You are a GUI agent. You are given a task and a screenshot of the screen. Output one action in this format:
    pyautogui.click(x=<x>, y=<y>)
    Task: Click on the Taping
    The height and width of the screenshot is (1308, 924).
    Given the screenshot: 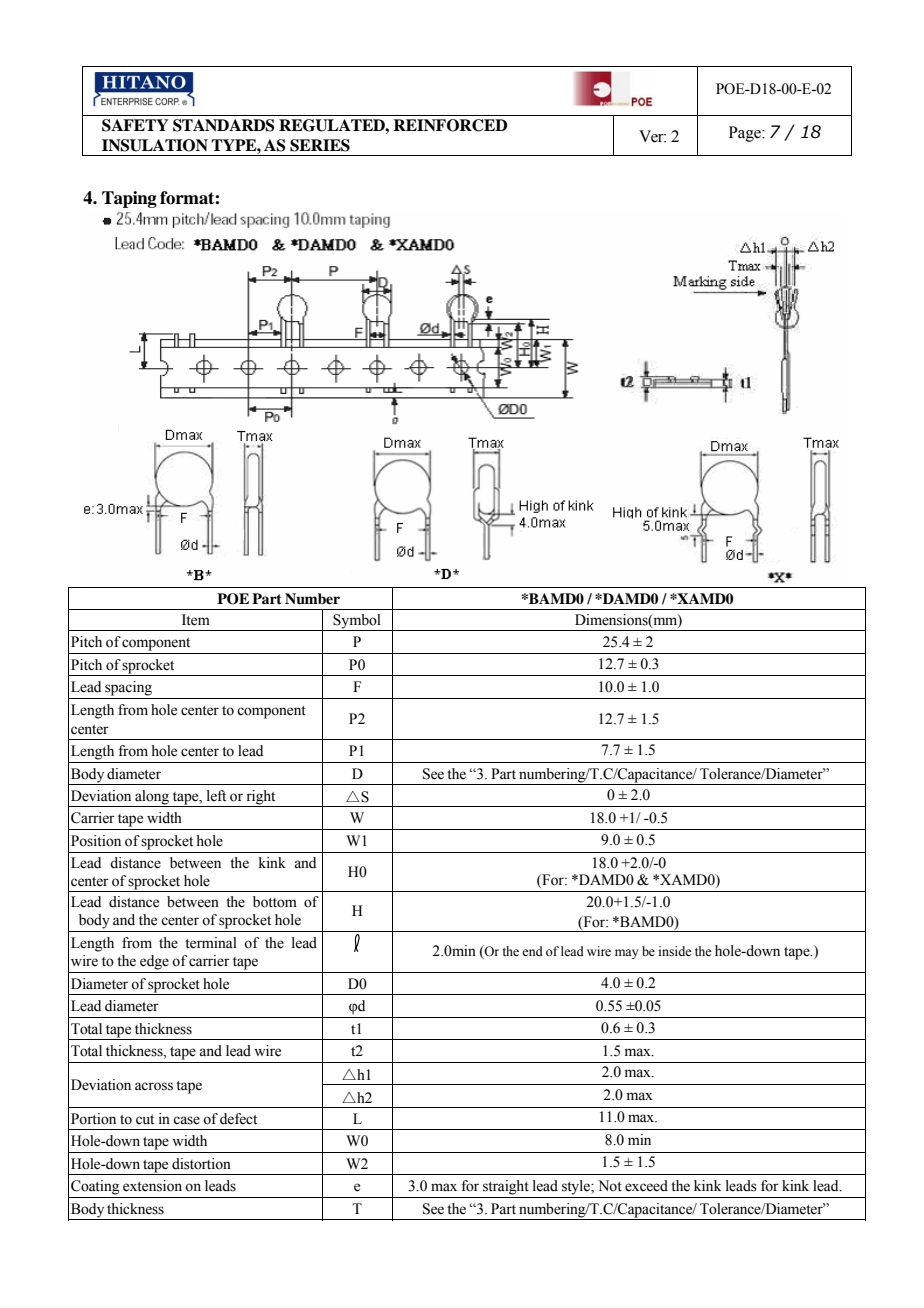 What is the action you would take?
    pyautogui.click(x=129, y=199)
